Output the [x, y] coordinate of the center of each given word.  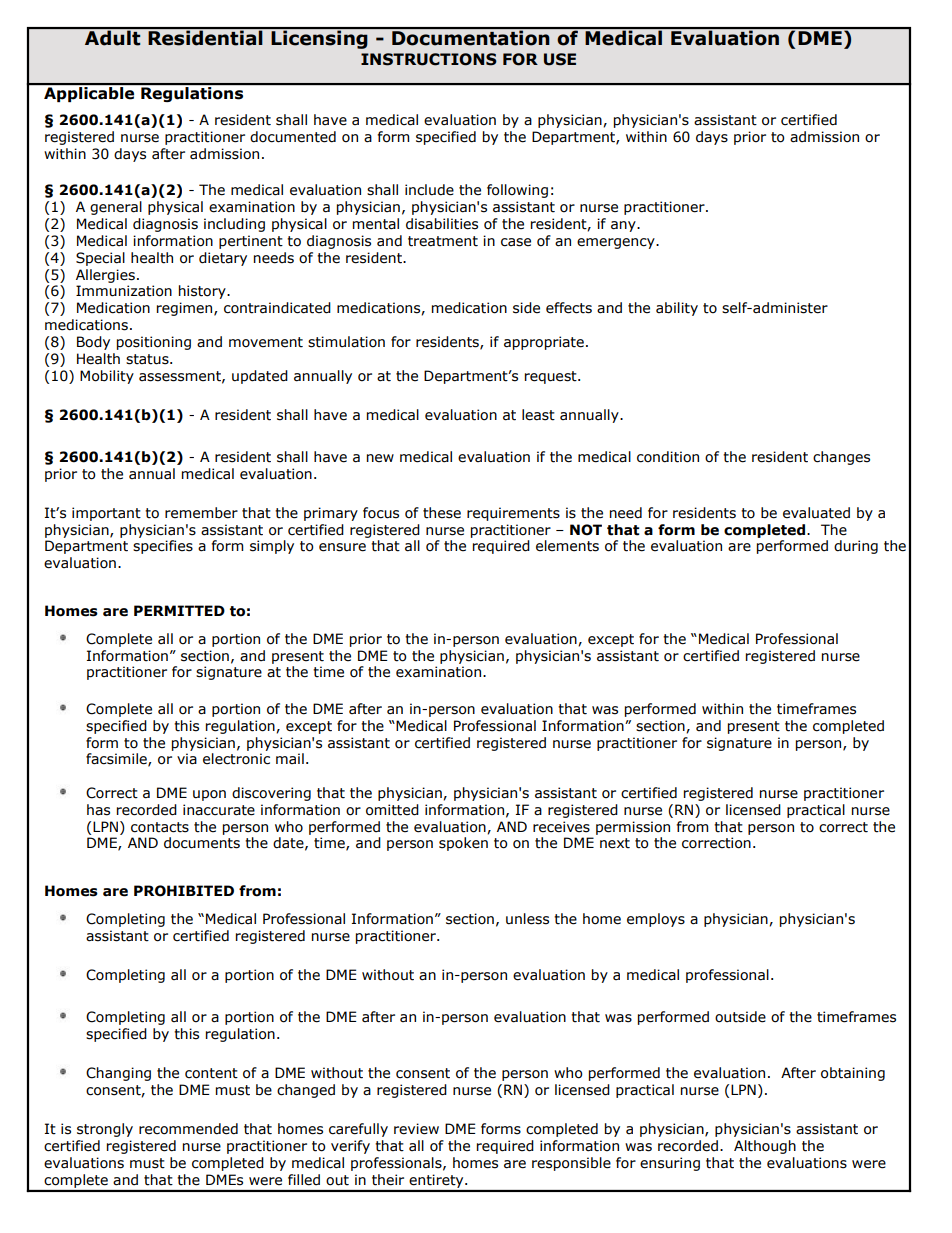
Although [765, 1147]
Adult [113, 37]
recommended [188, 1129]
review [416, 1129]
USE [560, 59]
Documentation [471, 37]
